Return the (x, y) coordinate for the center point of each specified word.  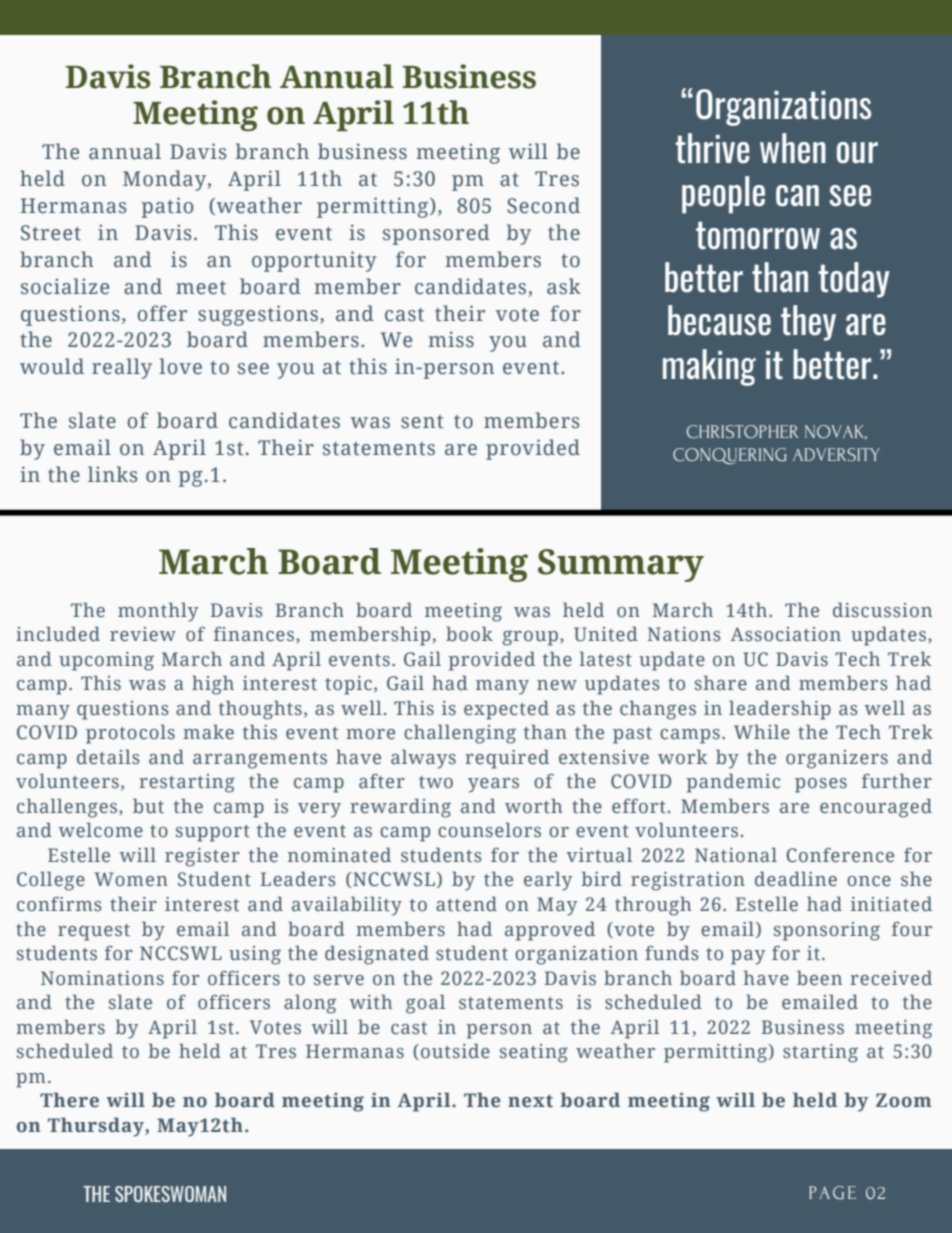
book (469, 634)
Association (785, 634)
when (793, 148)
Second (543, 205)
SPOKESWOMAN (170, 1194)
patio (167, 207)
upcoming (106, 661)
